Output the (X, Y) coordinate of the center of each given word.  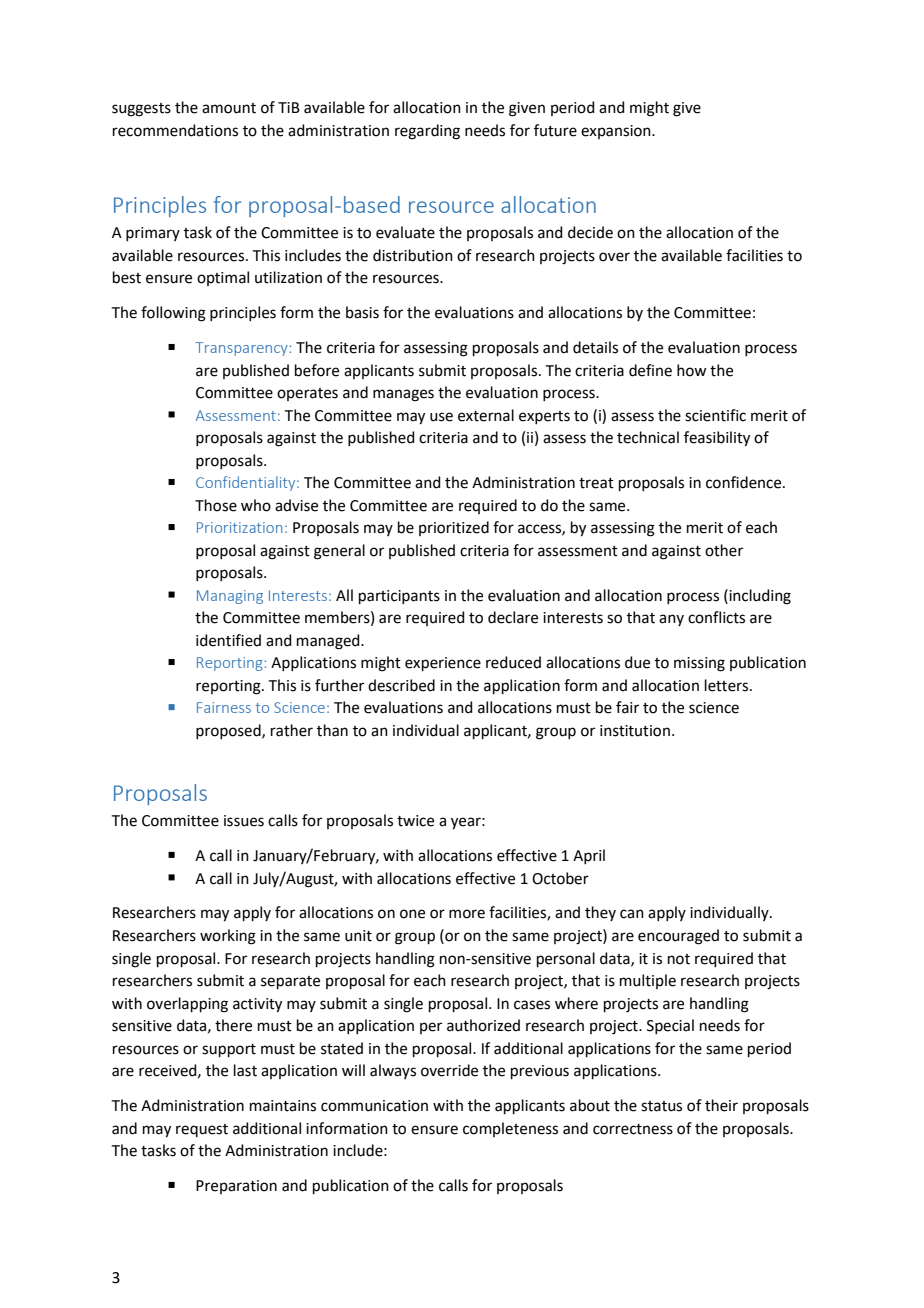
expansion (617, 132)
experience (443, 664)
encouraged (678, 937)
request (202, 1130)
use (441, 417)
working (228, 937)
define (650, 370)
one (412, 914)
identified (228, 640)
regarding (427, 132)
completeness (510, 1129)
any (671, 620)
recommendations (175, 130)
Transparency (241, 349)
